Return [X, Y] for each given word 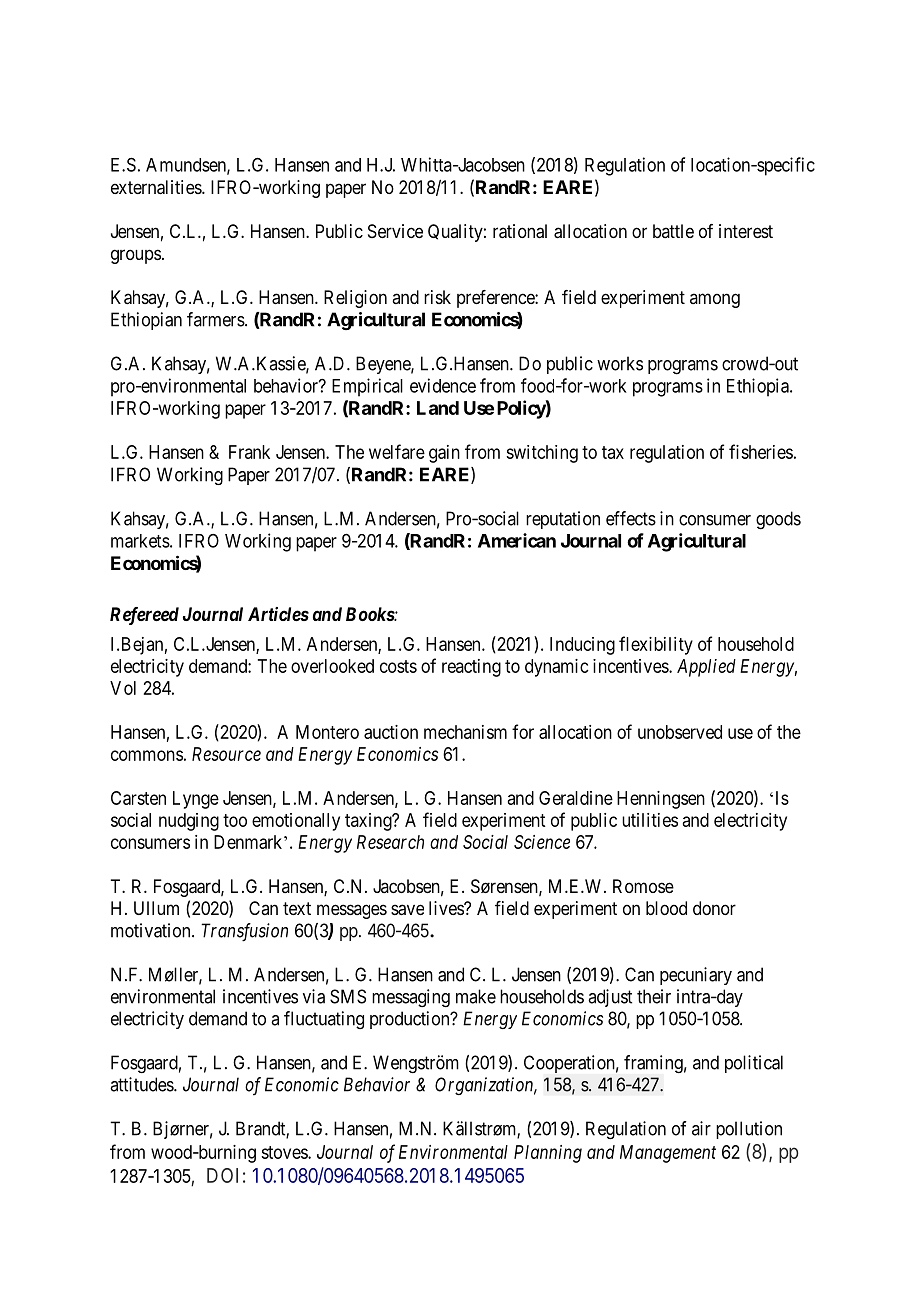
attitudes [142, 1084]
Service [395, 231]
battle [673, 231]
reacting [471, 668]
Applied [706, 668]
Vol [123, 688]
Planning [548, 1154]
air [701, 1128]
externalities [157, 187]
